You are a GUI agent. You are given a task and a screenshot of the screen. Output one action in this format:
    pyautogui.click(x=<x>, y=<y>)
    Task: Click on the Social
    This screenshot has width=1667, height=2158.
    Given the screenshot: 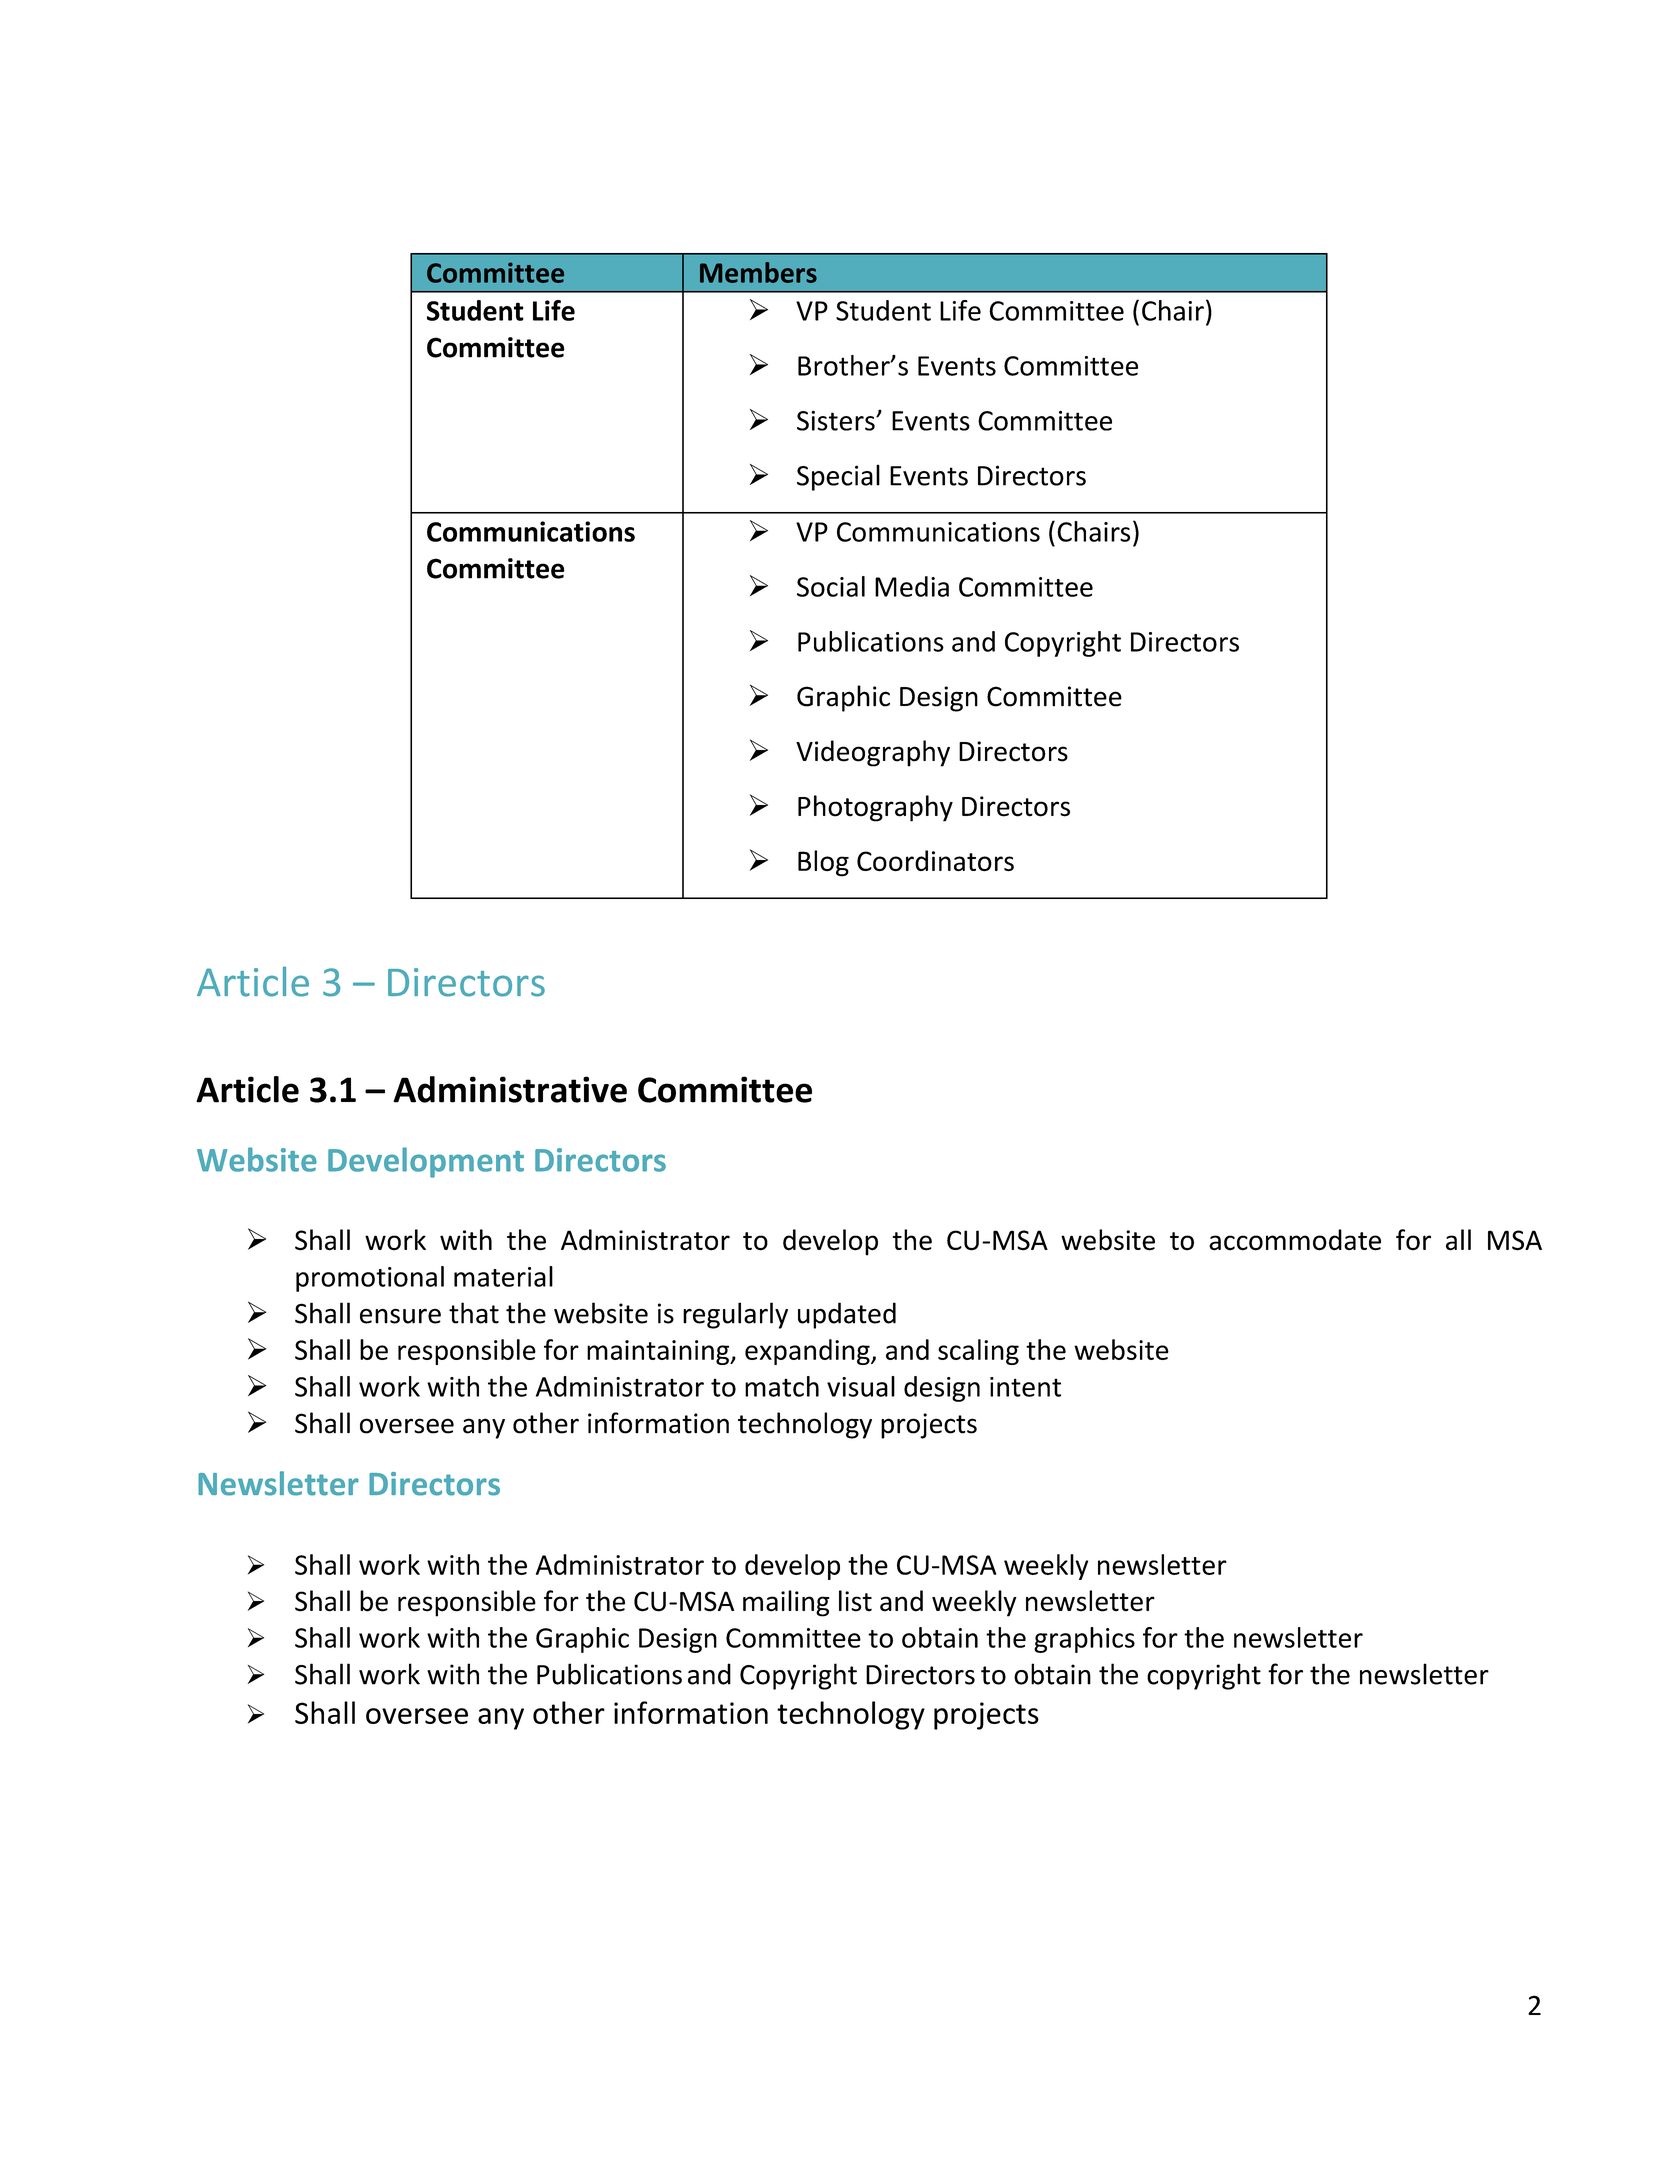 What is the action you would take?
    pyautogui.click(x=831, y=586)
